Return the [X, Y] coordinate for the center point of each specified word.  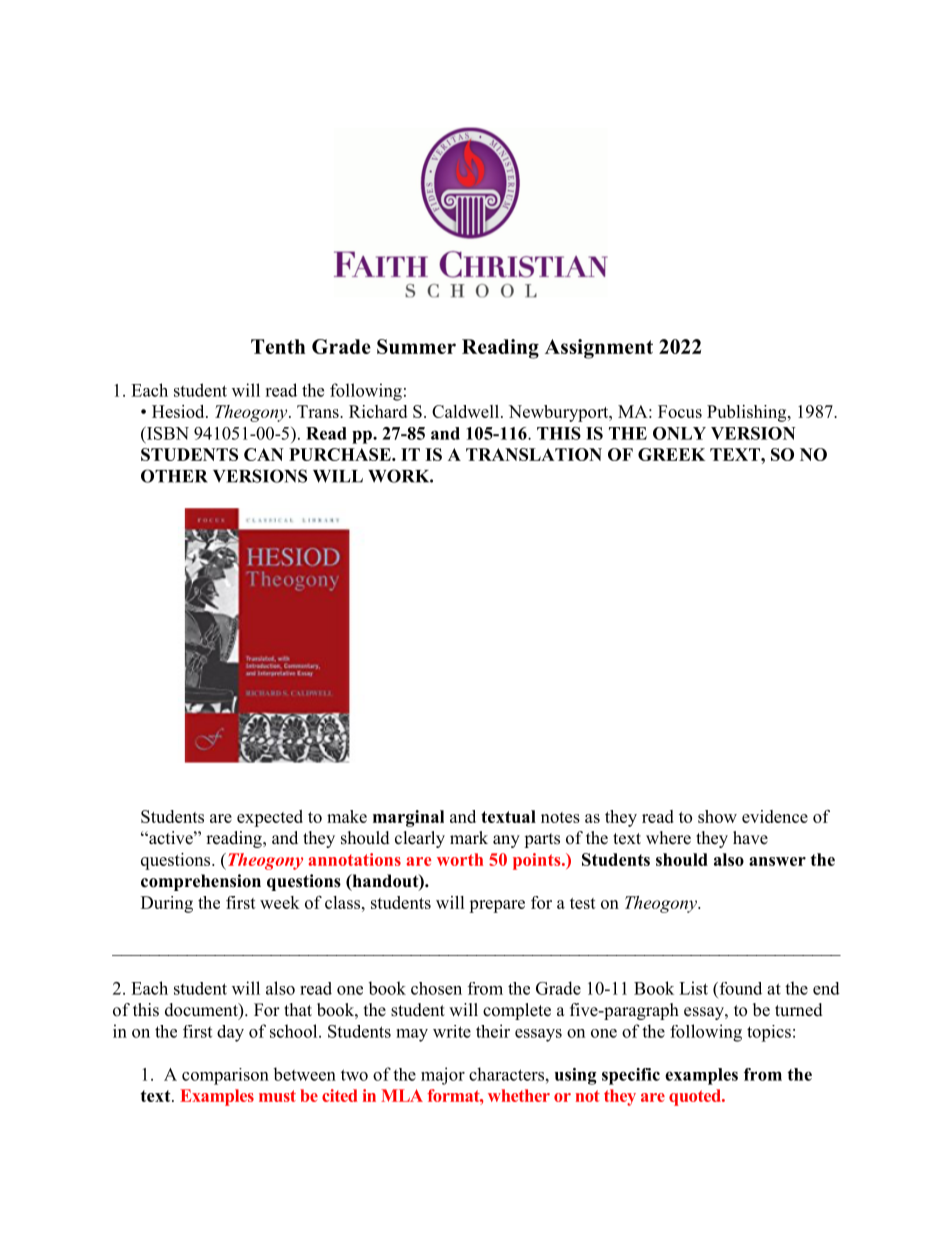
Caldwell [467, 411]
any [506, 841]
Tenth [278, 346]
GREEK [671, 454]
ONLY [679, 433]
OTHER [174, 476]
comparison [225, 1076]
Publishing [748, 413]
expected [270, 818]
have [750, 838]
